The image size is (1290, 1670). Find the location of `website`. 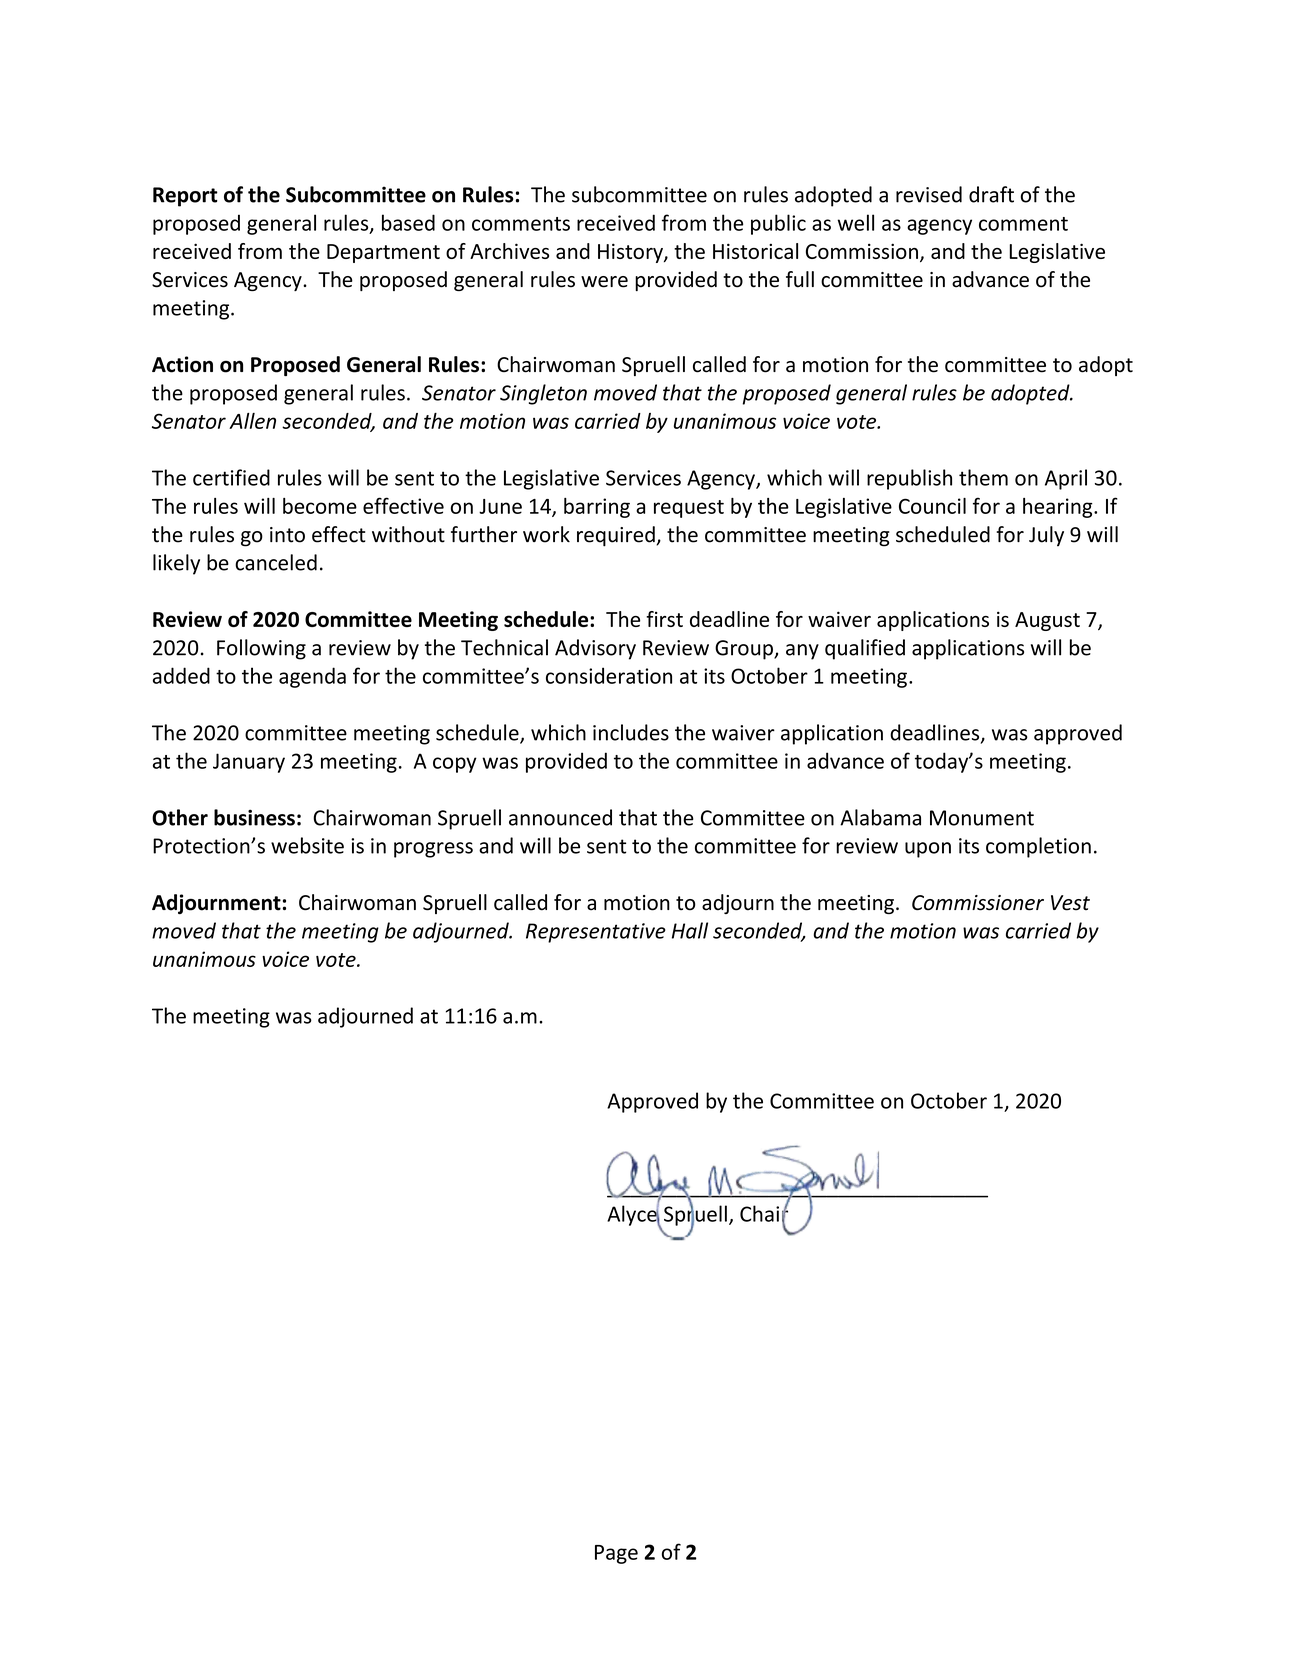

website is located at coordinates (307, 845).
